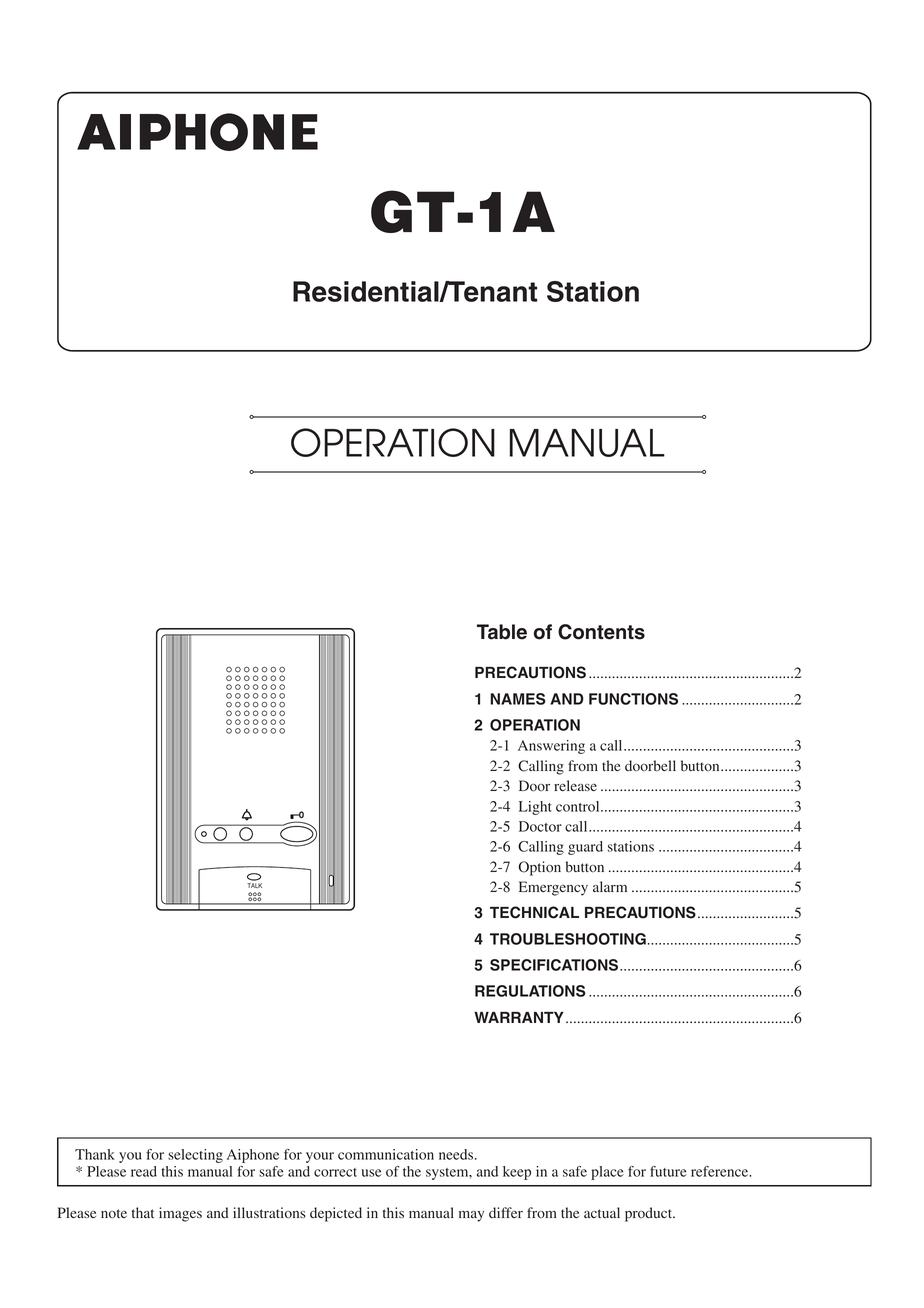  Describe the element at coordinates (180, 1214) in the image. I see `images` at that location.
